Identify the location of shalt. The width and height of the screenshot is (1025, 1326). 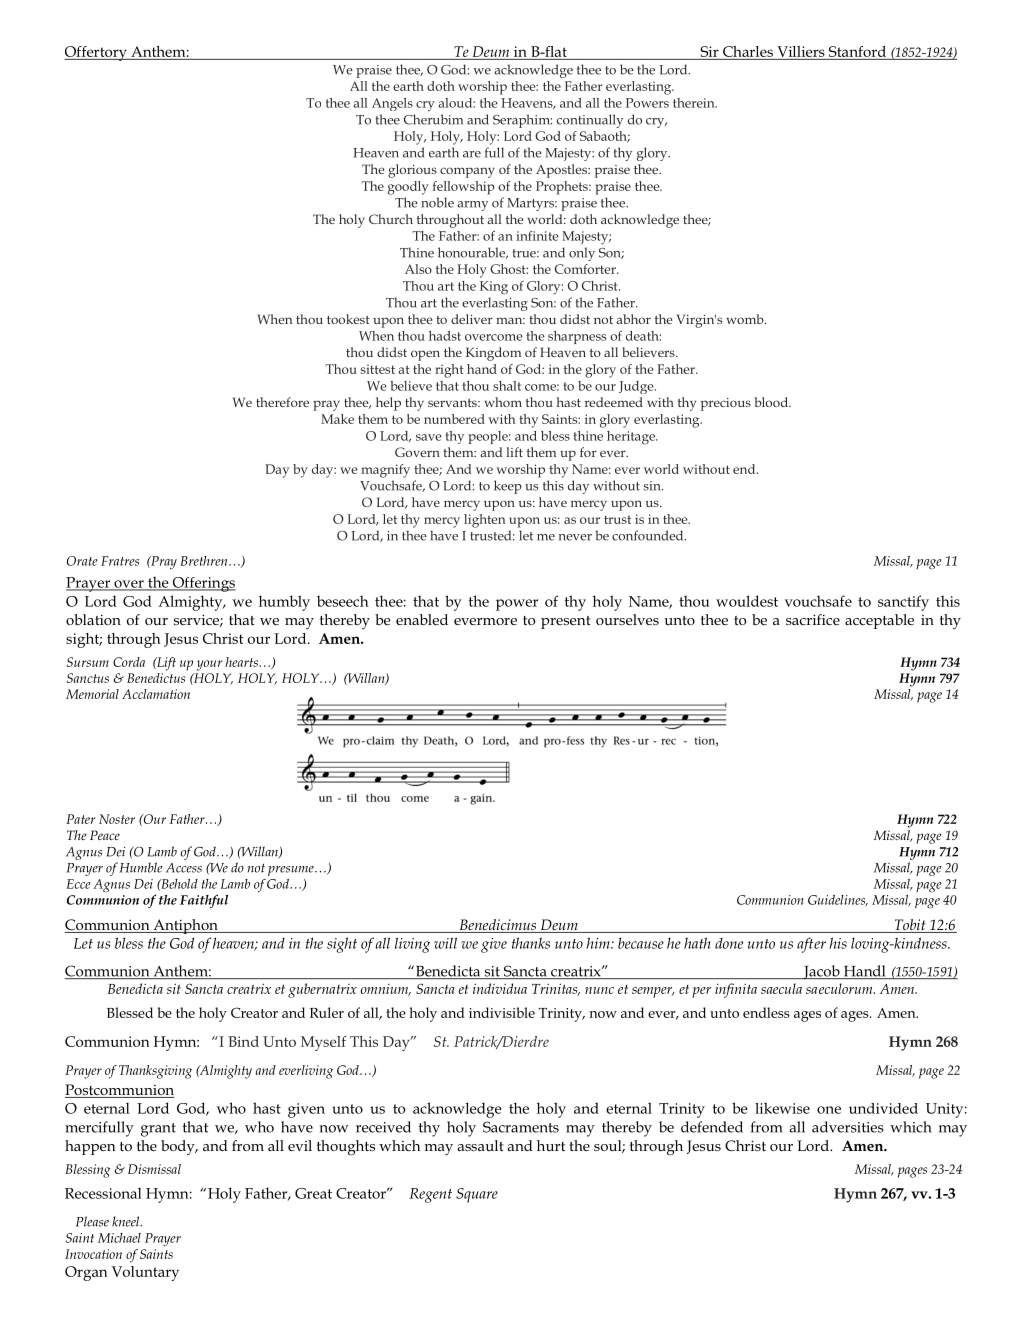
(507, 386).
